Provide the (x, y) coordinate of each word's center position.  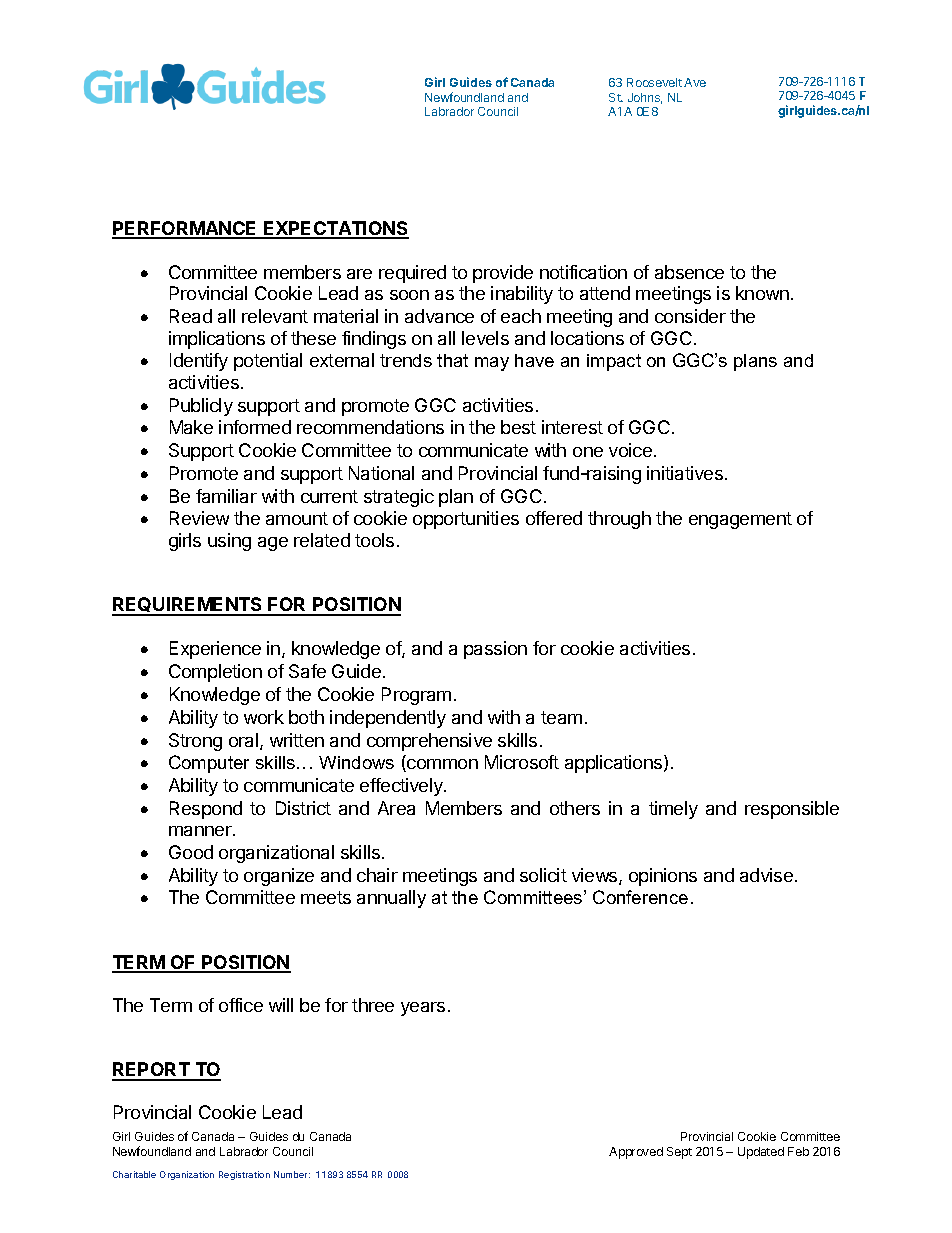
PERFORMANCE (186, 229)
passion (495, 650)
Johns (645, 98)
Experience (215, 650)
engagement (740, 520)
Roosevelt (654, 82)
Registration (244, 1175)
